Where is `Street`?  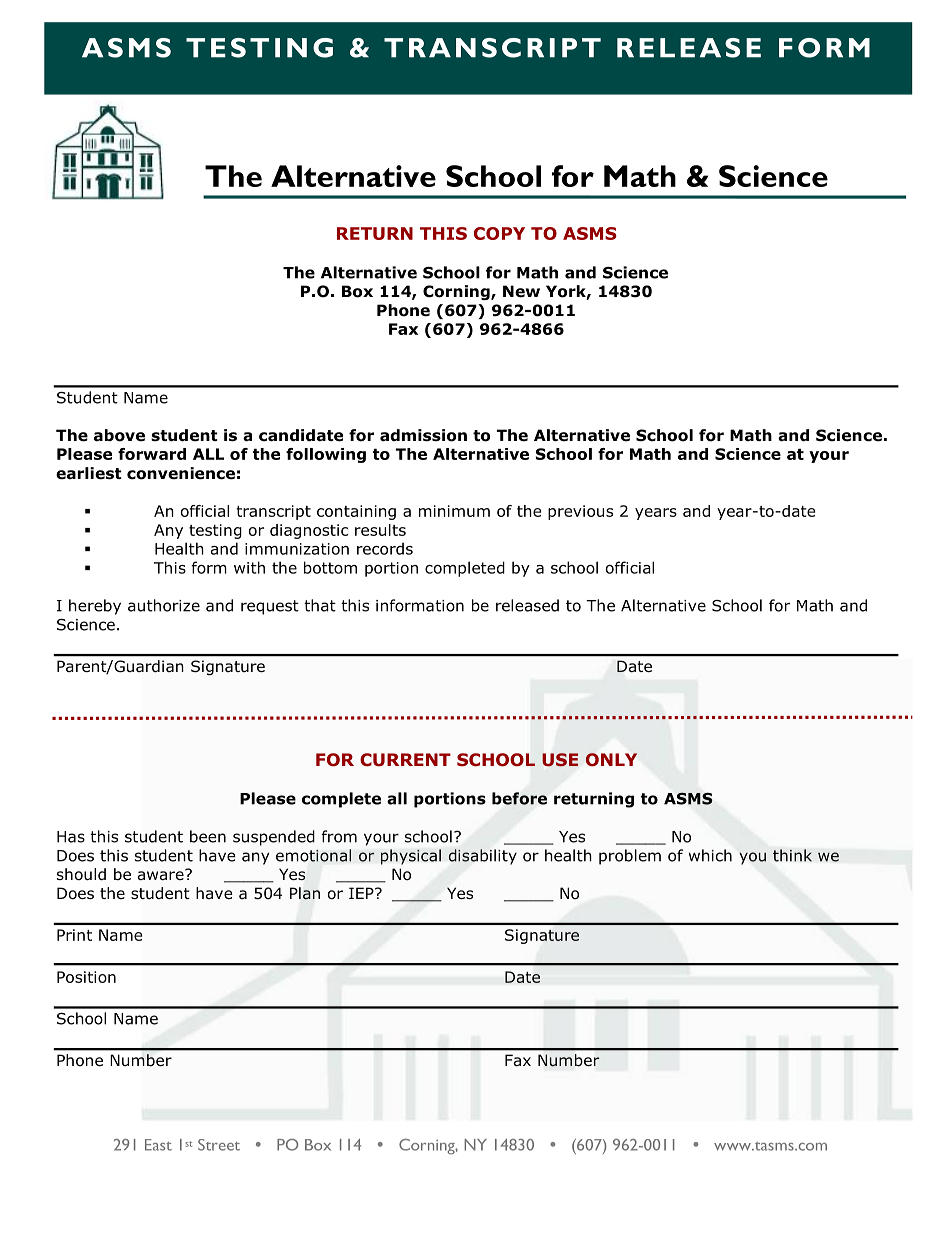 Street is located at coordinates (219, 1145).
